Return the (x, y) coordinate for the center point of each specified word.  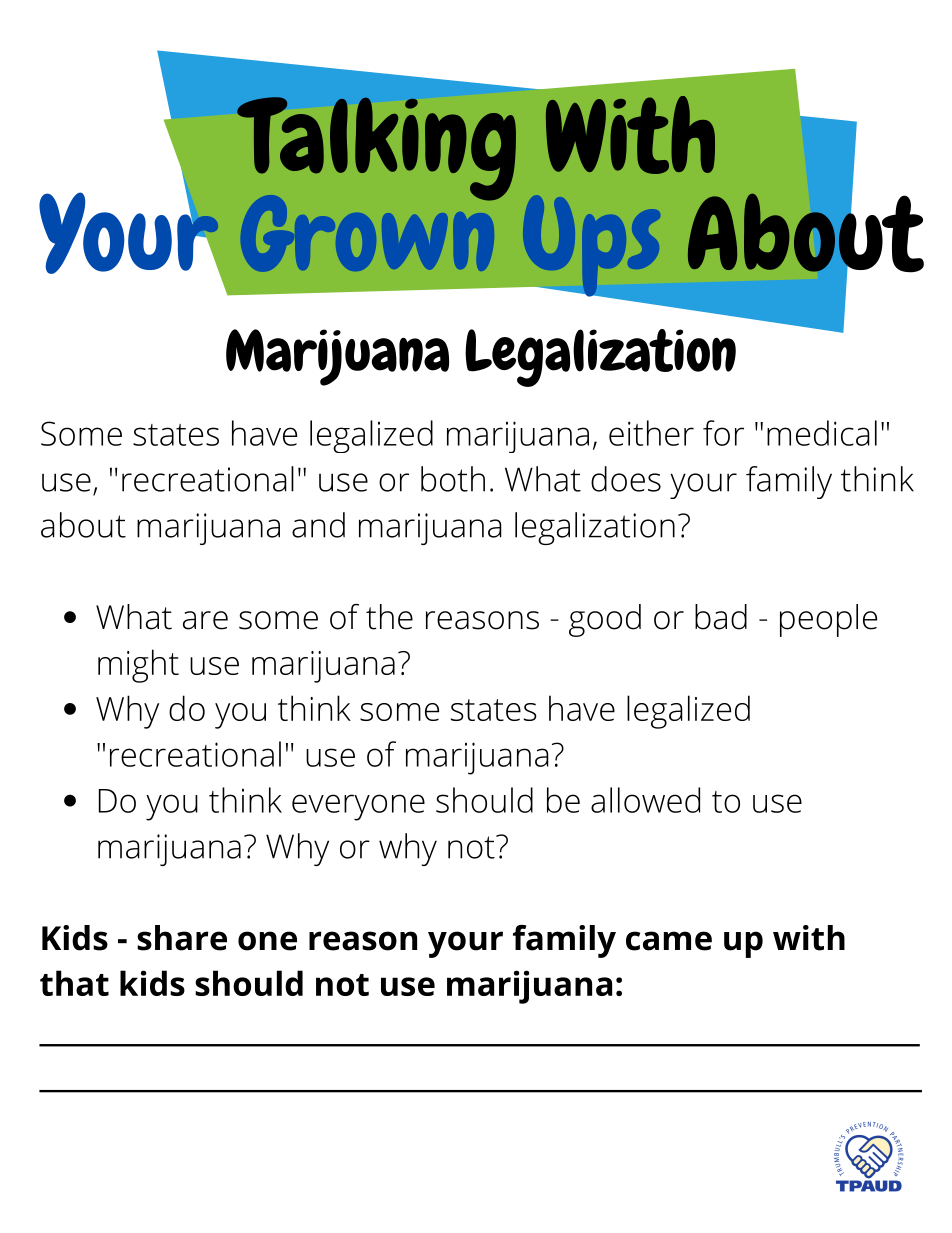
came (669, 941)
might (138, 666)
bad (721, 617)
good (605, 620)
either (651, 433)
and (318, 525)
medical (822, 433)
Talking (376, 149)
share (182, 938)
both (453, 479)
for (723, 433)
